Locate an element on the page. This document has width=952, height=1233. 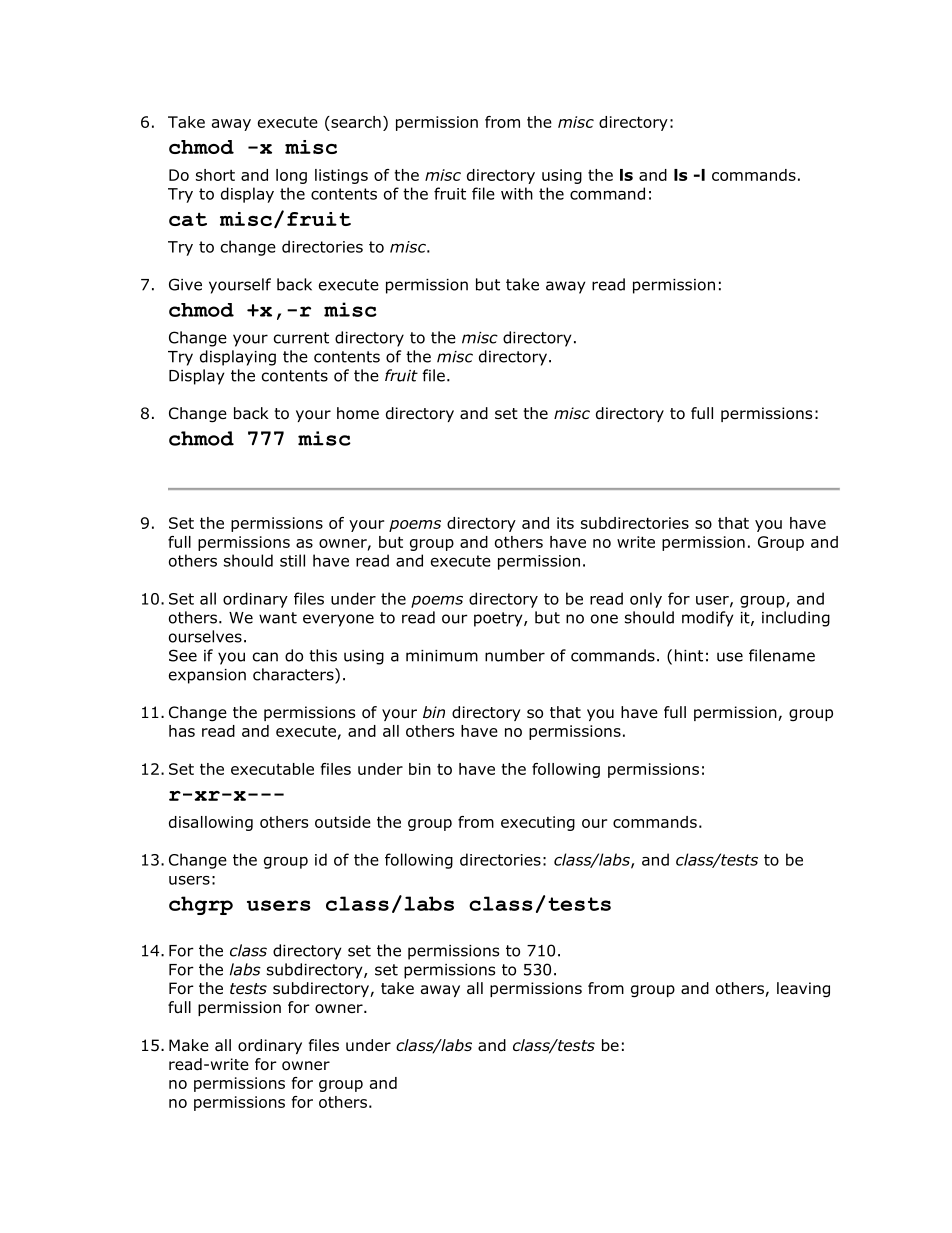
executing is located at coordinates (538, 823).
